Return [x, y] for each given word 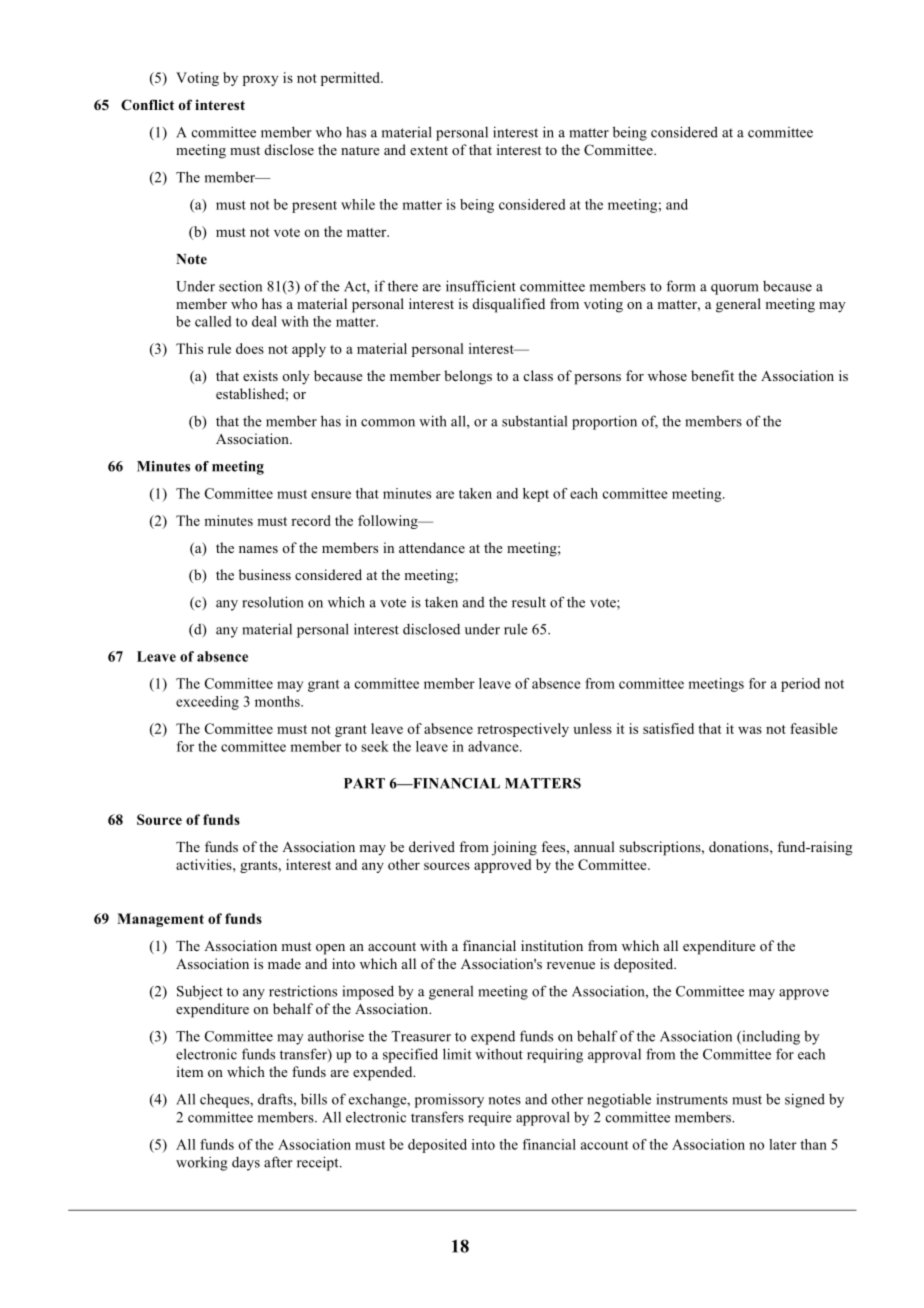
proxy [260, 80]
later [783, 1144]
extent [429, 150]
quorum [735, 289]
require [490, 1118]
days [246, 1164]
